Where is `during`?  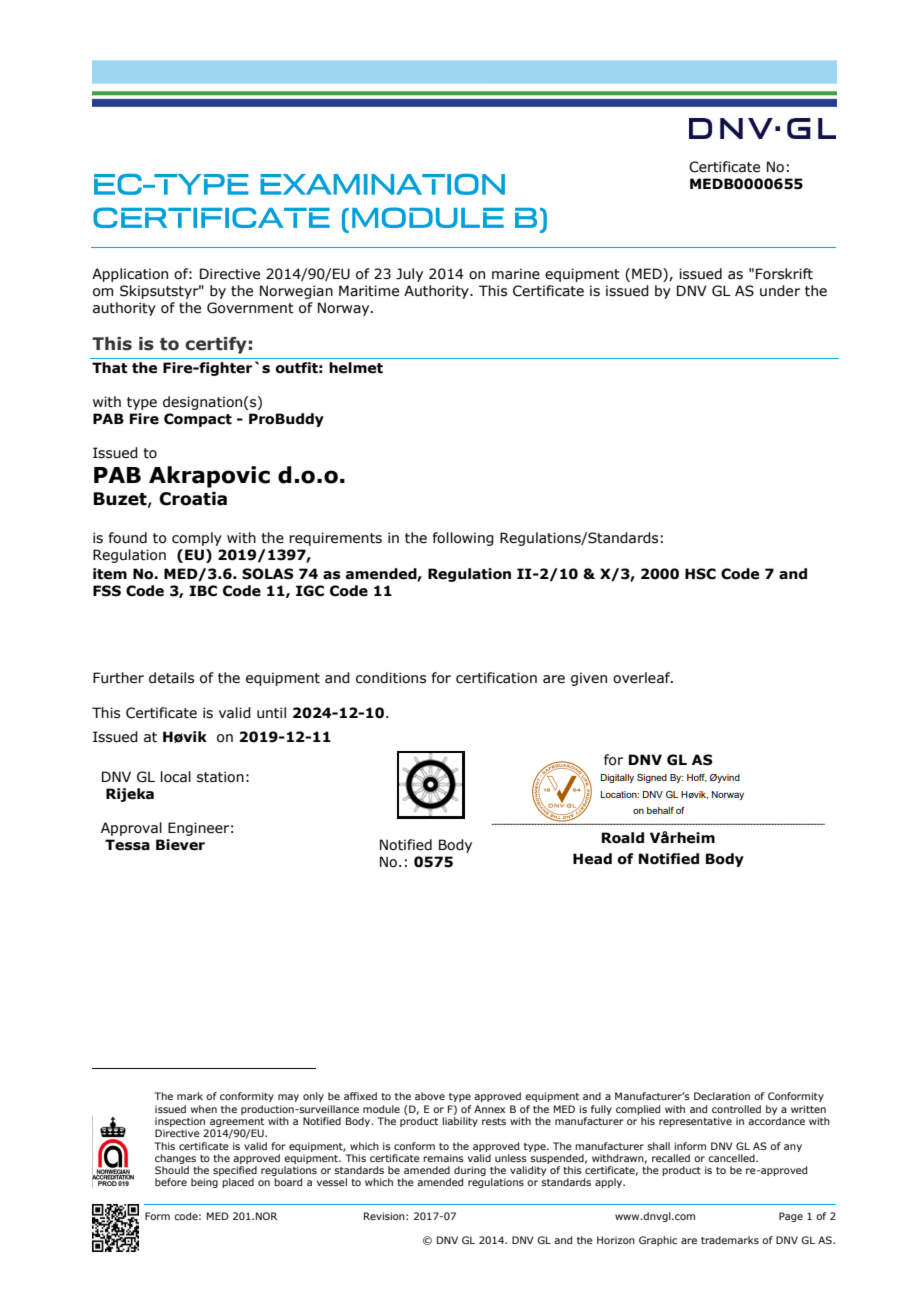
during is located at coordinates (470, 1171).
